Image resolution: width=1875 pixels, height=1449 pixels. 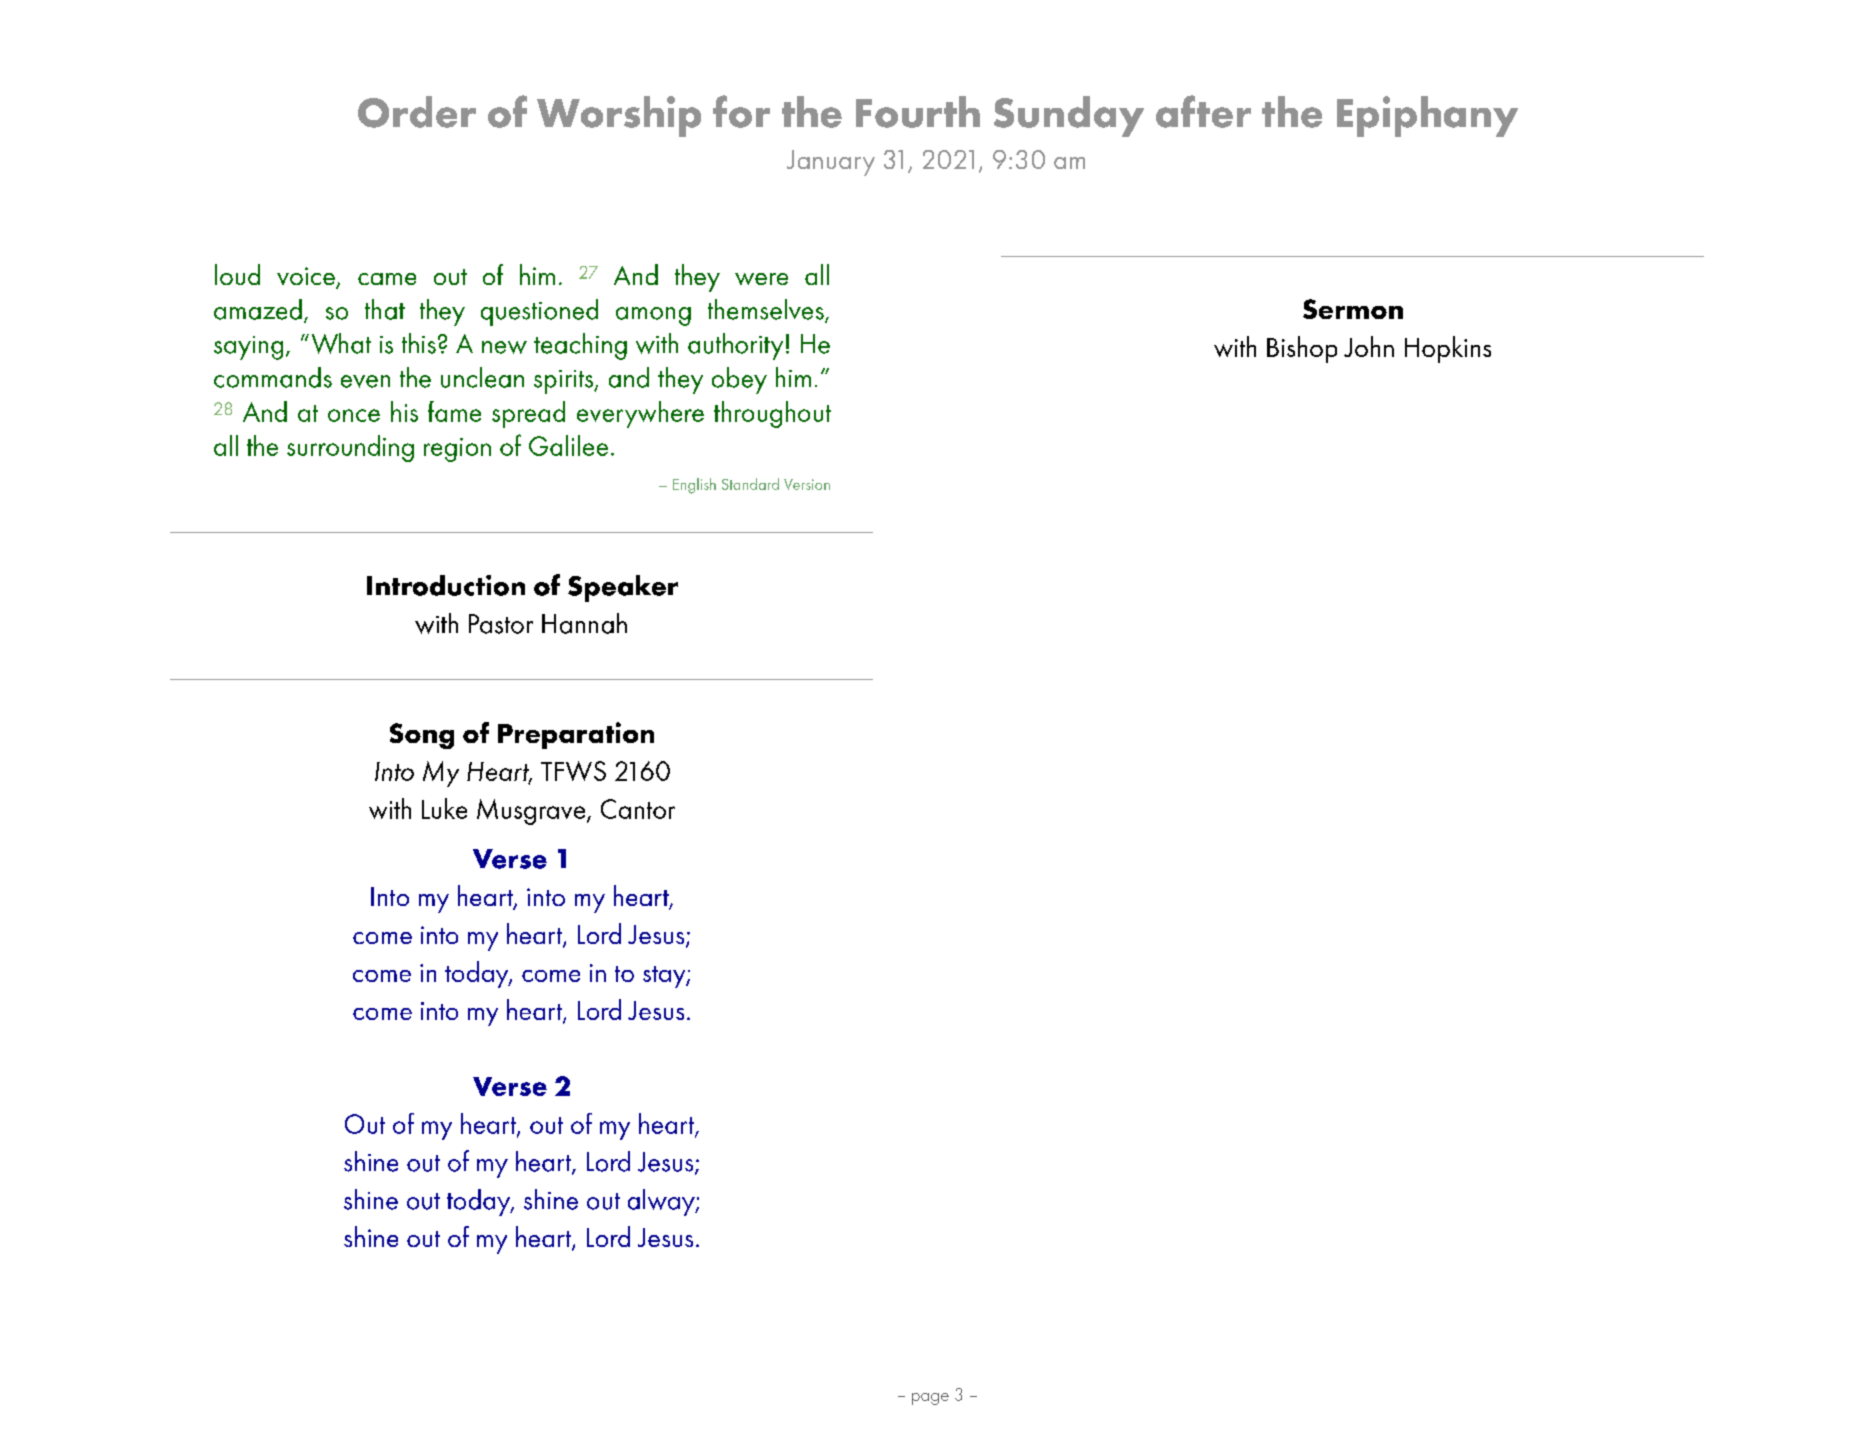 What do you see at coordinates (1448, 349) in the screenshot?
I see `Hopkins` at bounding box center [1448, 349].
